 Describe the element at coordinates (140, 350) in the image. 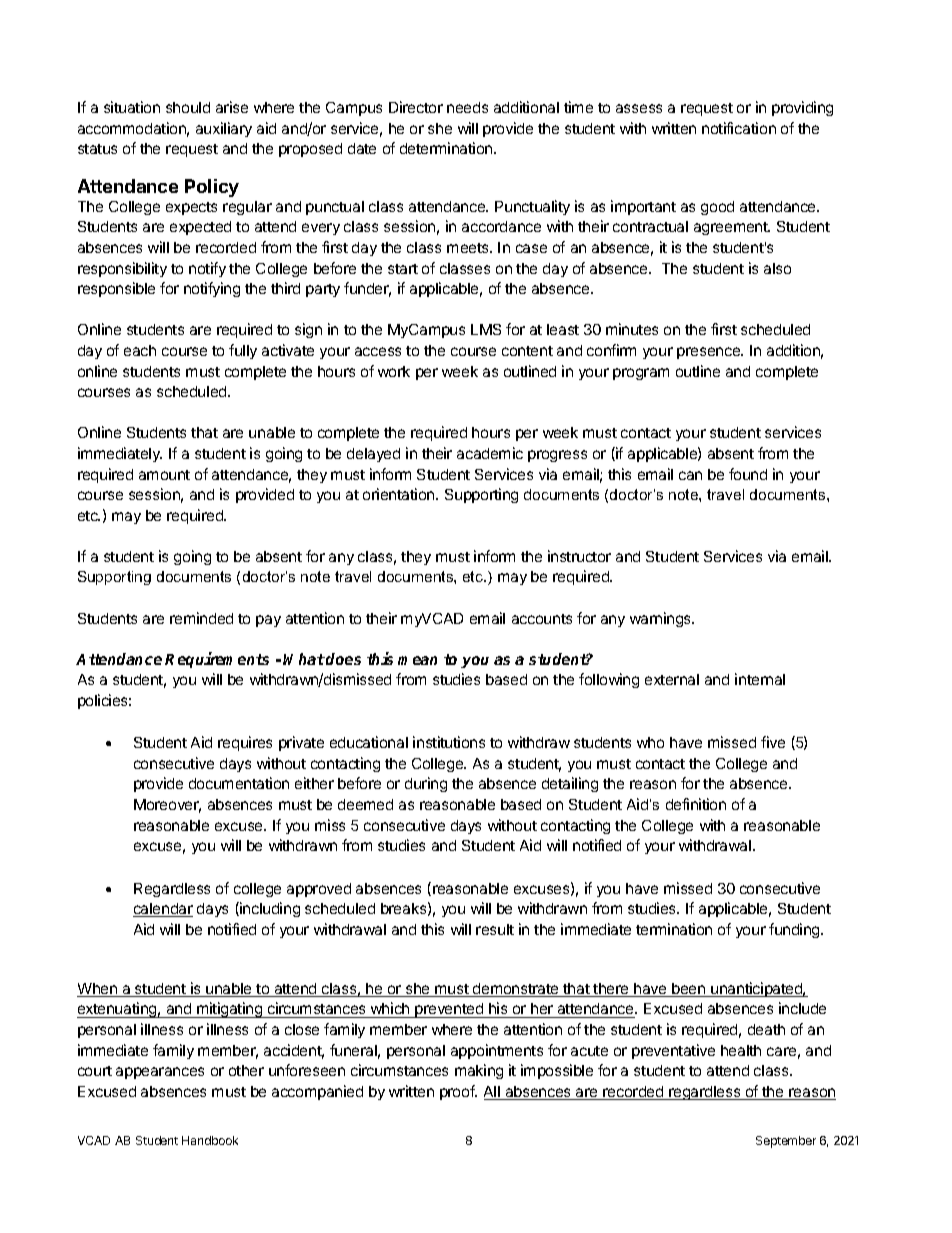

I see `each` at that location.
